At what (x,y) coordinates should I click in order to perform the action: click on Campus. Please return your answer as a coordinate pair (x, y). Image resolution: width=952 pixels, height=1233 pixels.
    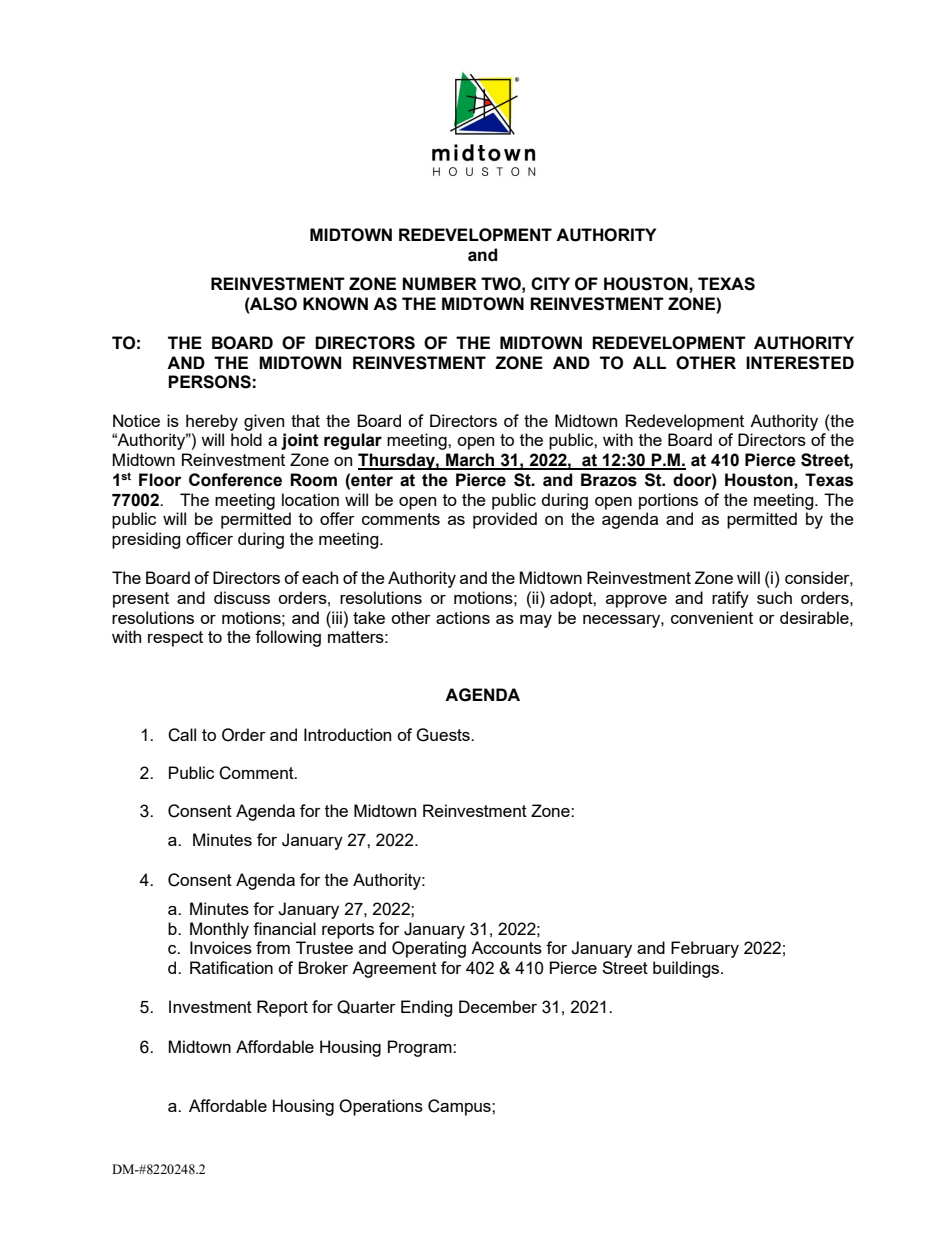
    Looking at the image, I should click on (460, 1107).
